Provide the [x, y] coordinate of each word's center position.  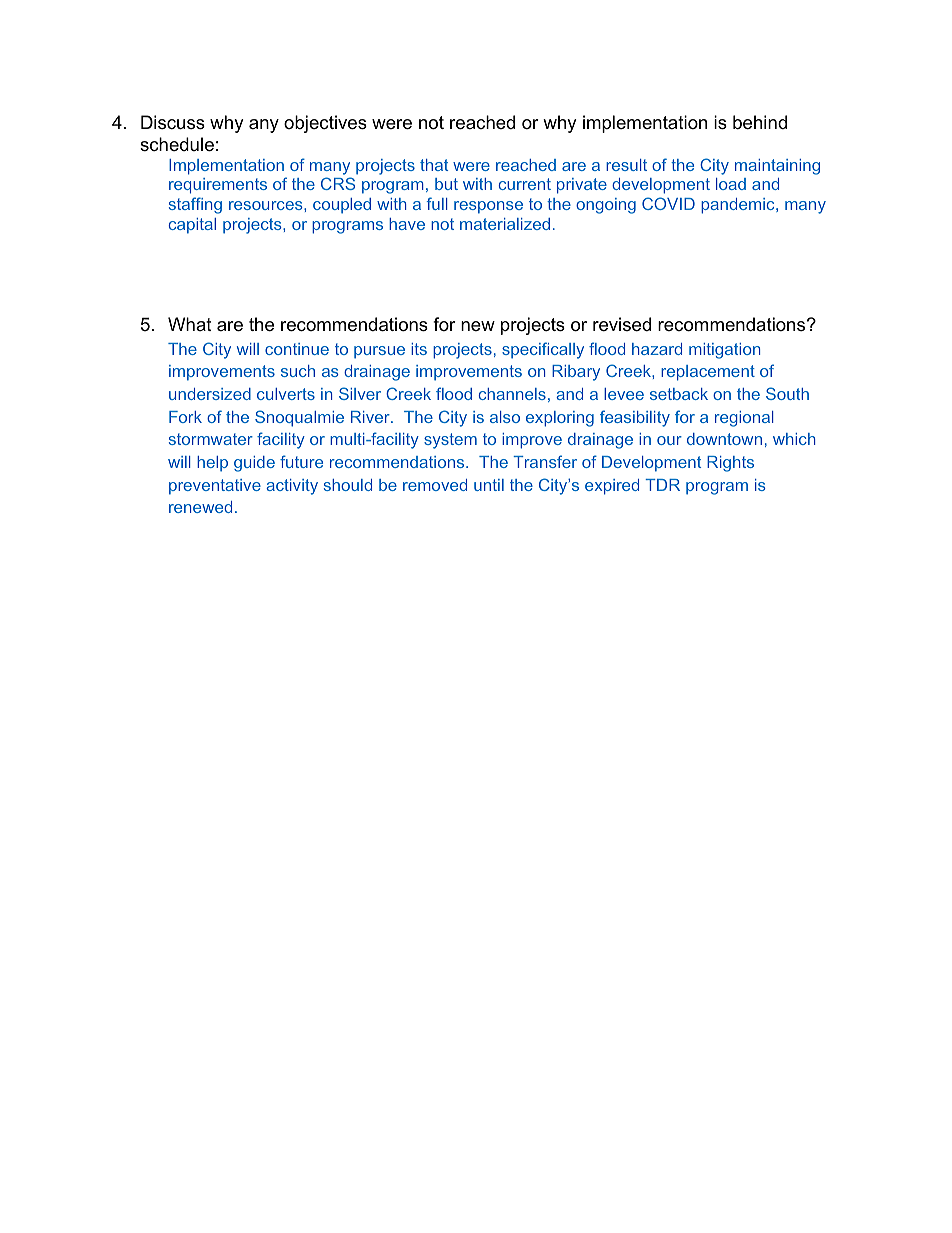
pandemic [739, 206]
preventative [215, 487]
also [505, 417]
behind [760, 122]
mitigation [724, 351]
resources [267, 205]
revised [622, 324]
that [434, 165]
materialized [505, 224]
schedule [177, 144]
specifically [543, 350]
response [488, 207]
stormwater [211, 439]
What [190, 324]
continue [297, 349]
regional [744, 419]
